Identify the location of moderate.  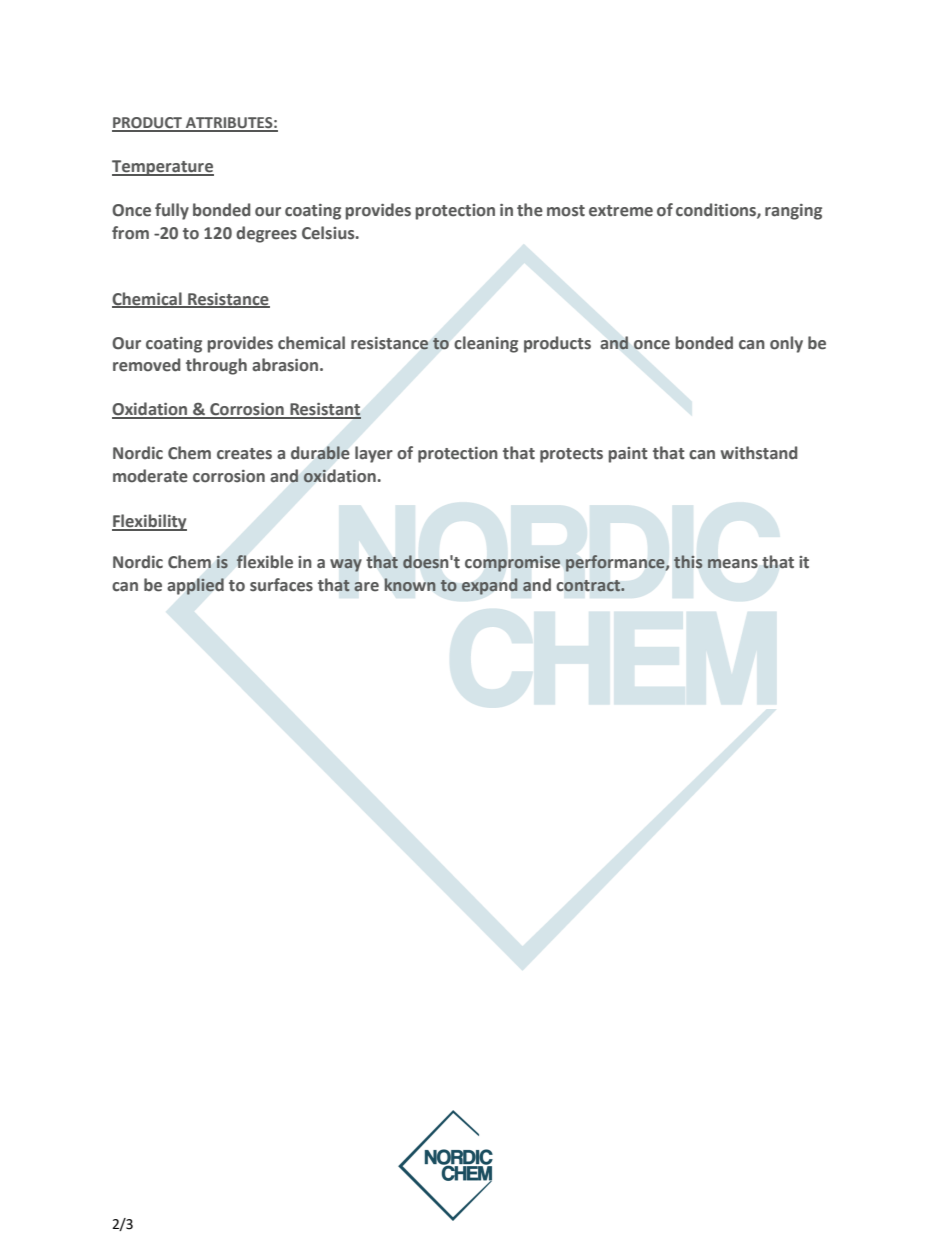
(150, 476).
